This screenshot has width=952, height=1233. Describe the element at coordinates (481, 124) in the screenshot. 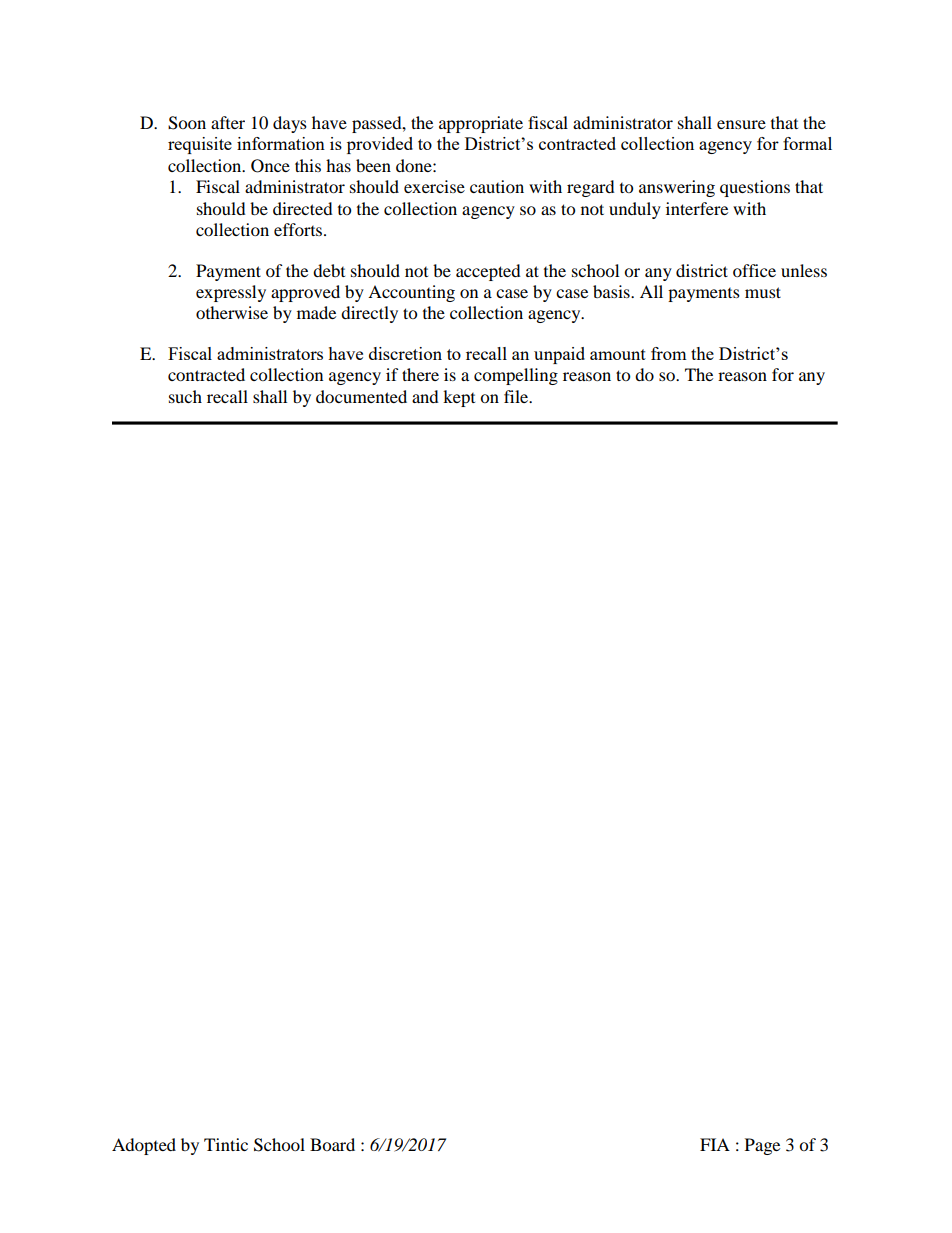

I see `appropriate` at that location.
